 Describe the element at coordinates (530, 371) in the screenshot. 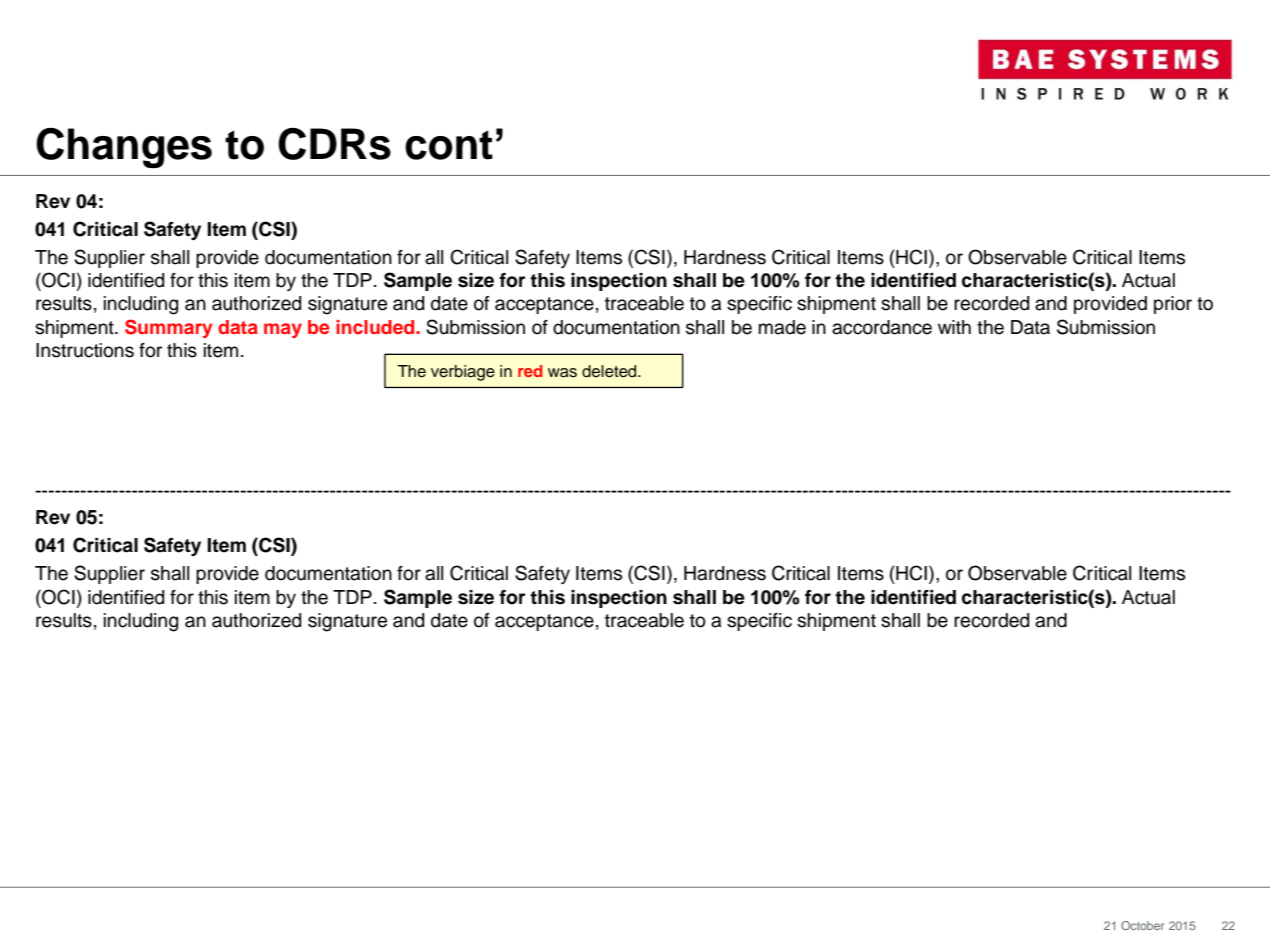

I see `red` at that location.
